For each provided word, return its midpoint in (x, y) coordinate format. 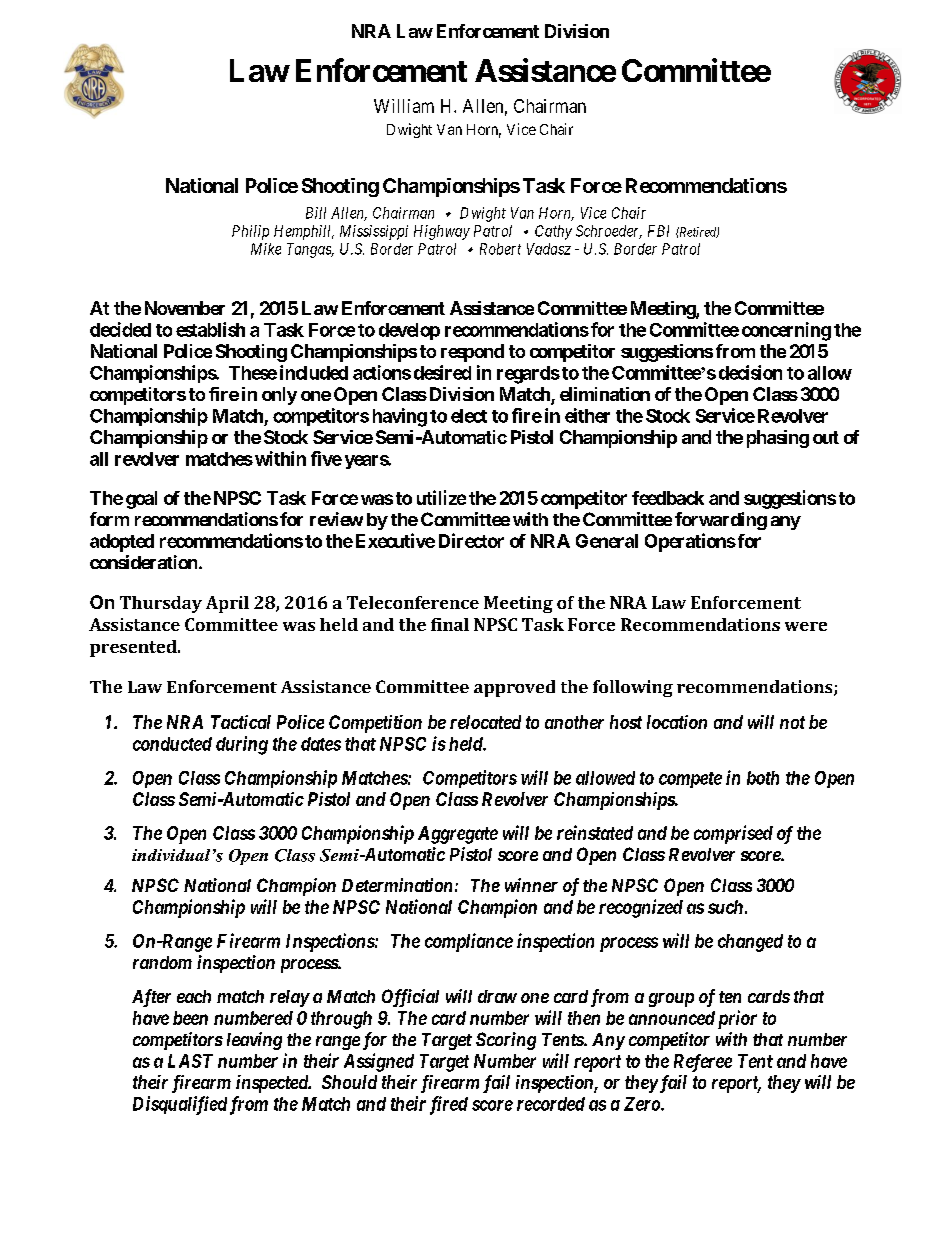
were (806, 626)
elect (469, 416)
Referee (703, 1063)
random (162, 962)
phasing (778, 439)
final (450, 624)
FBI (658, 231)
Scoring (506, 1041)
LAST (190, 1061)
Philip (250, 232)
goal (141, 500)
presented (134, 648)
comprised (733, 834)
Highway (442, 232)
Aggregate (458, 835)
